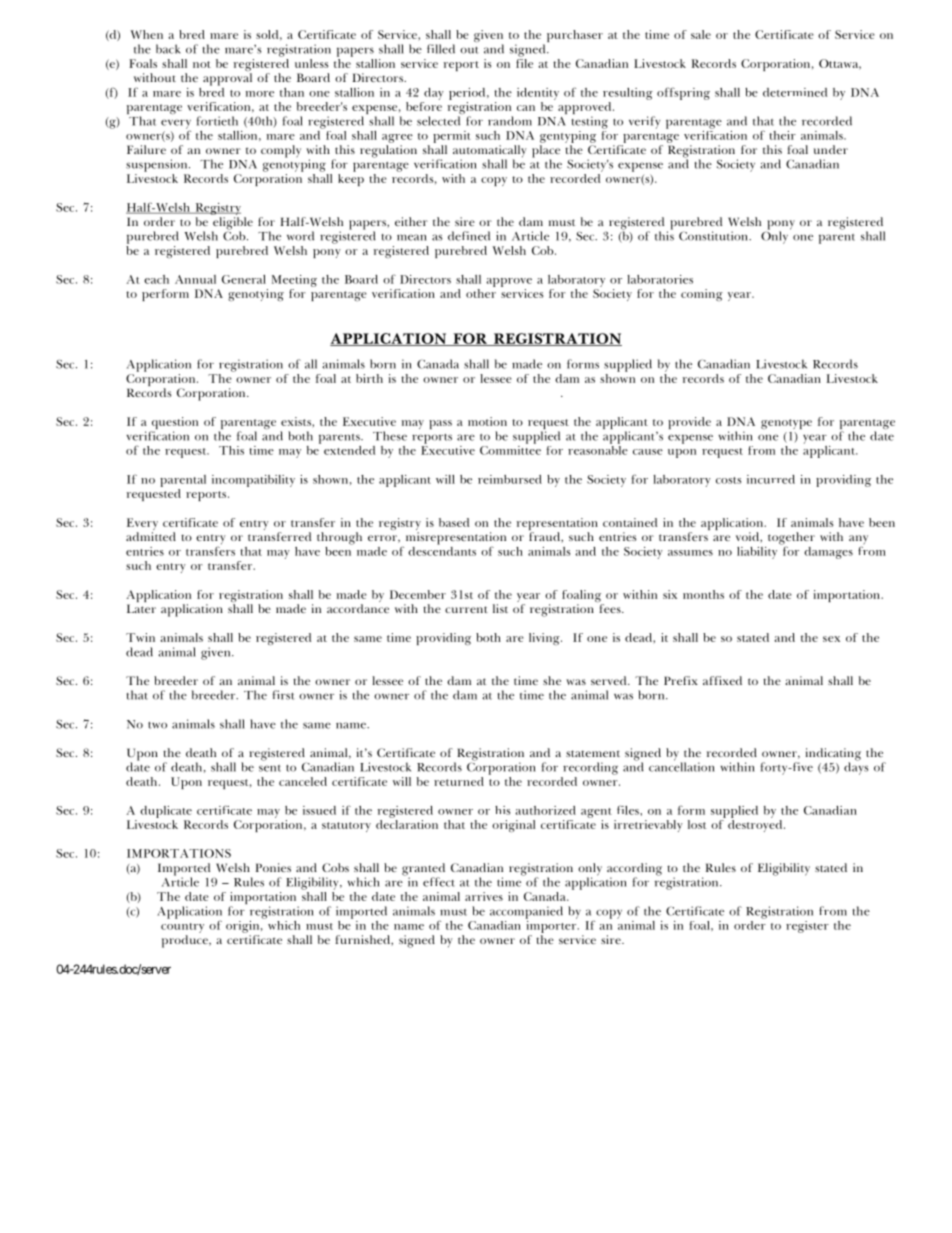  I want to click on filled, so click(441, 49).
